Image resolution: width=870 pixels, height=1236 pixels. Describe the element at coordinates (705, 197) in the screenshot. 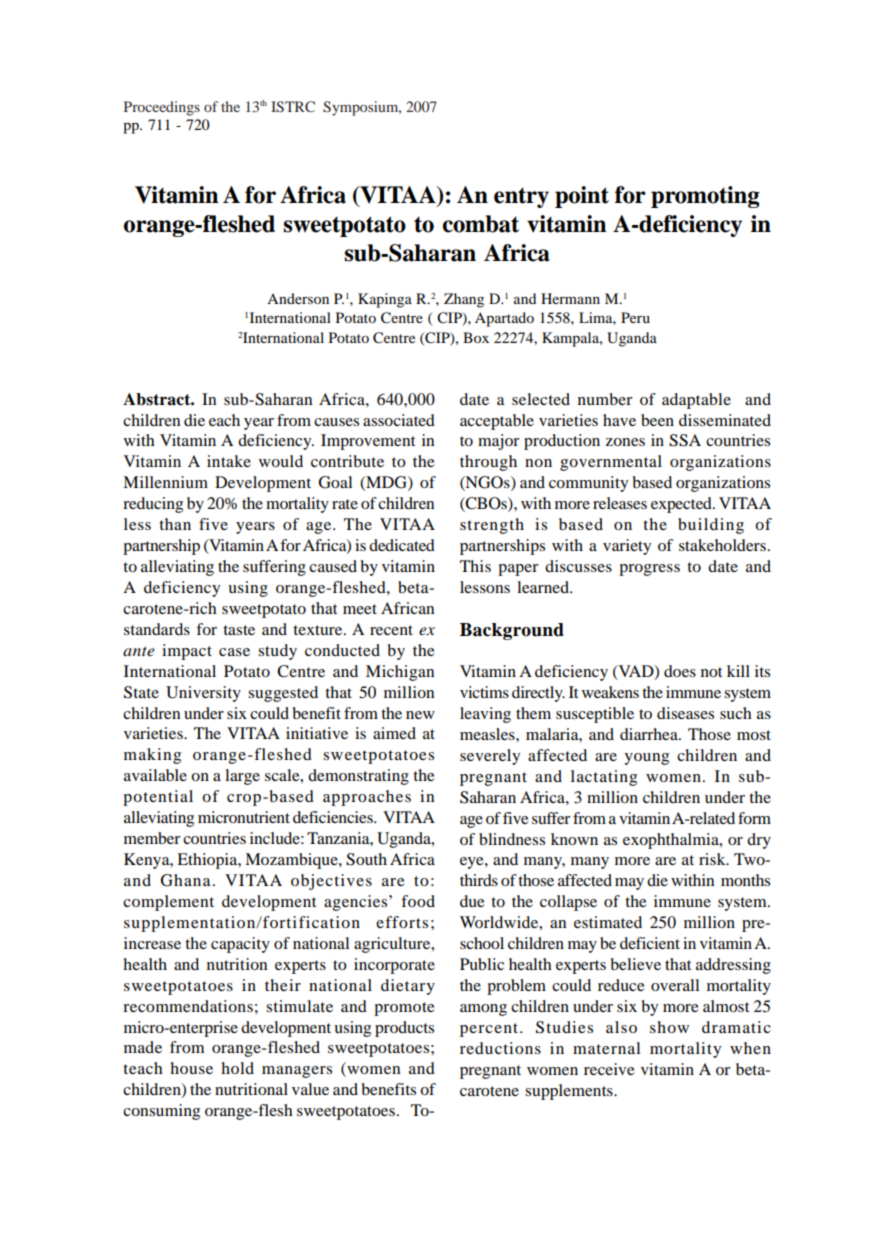

I see `promoting` at that location.
